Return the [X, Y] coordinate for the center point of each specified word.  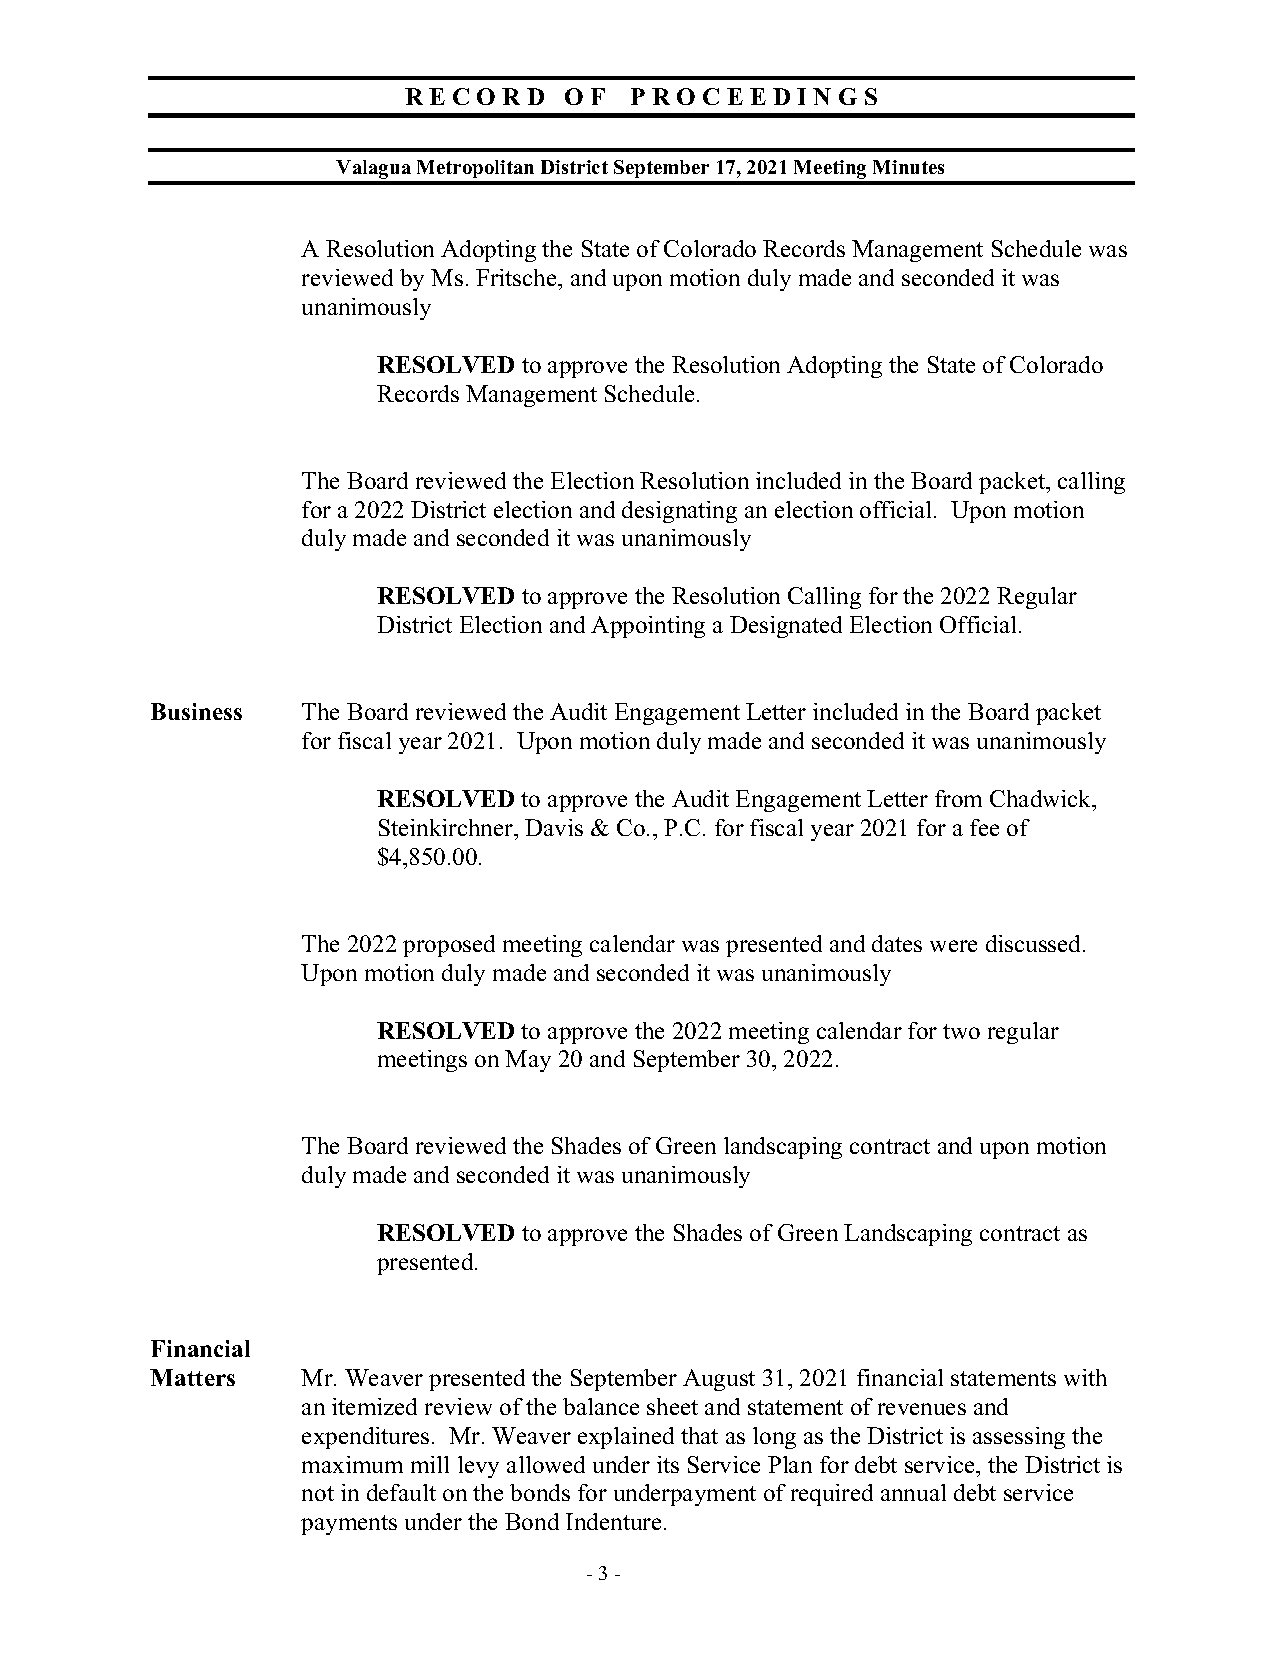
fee [984, 827]
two [961, 1031]
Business [196, 711]
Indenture [613, 1521]
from [958, 798]
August [719, 1380]
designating [679, 512]
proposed [449, 946]
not [318, 1493]
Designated [786, 627]
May [528, 1061]
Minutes [908, 167]
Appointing [648, 627]
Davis [554, 827]
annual [913, 1492]
